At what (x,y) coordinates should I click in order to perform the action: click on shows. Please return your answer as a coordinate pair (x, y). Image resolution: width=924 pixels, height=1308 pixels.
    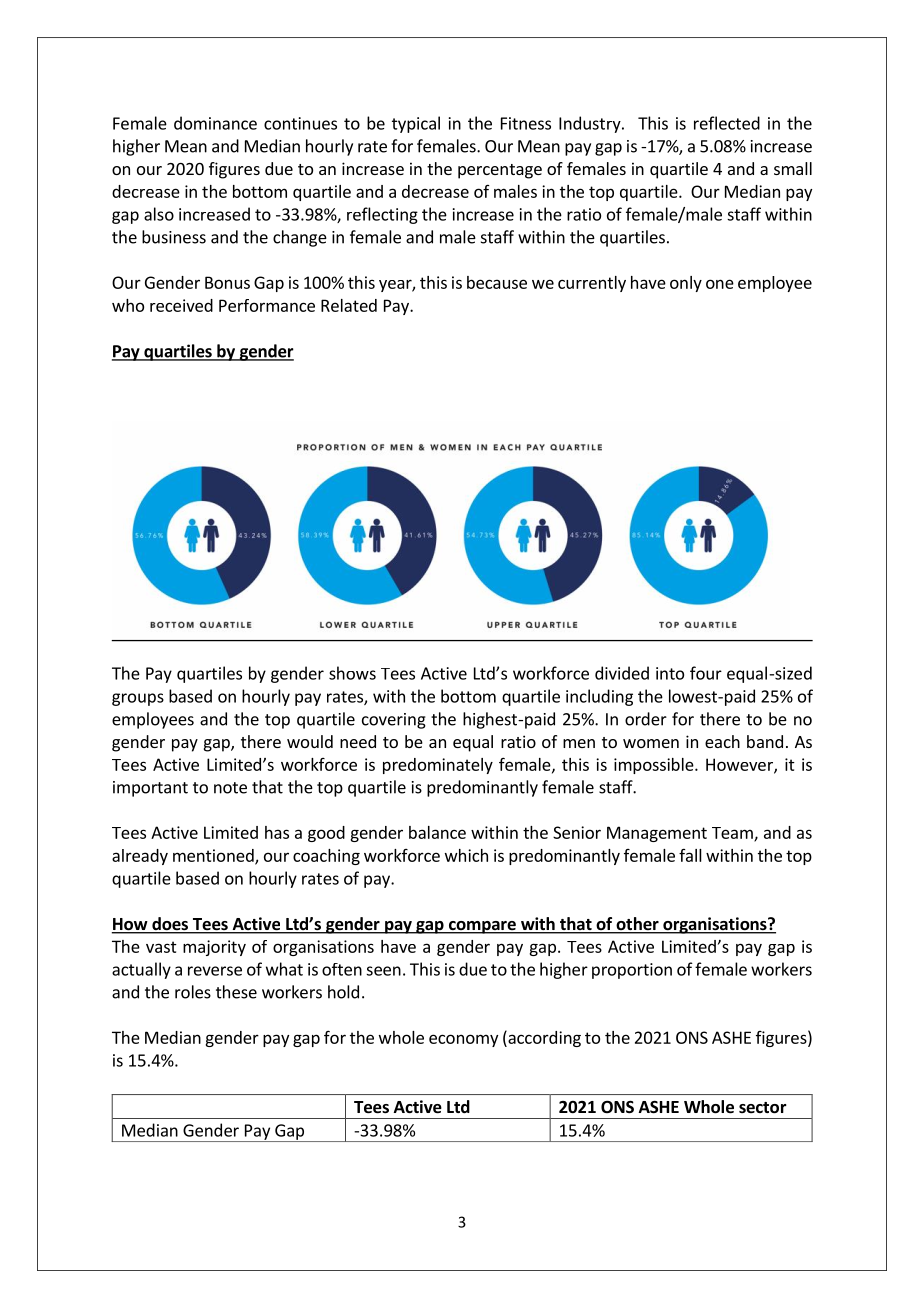
    Looking at the image, I should click on (352, 673).
